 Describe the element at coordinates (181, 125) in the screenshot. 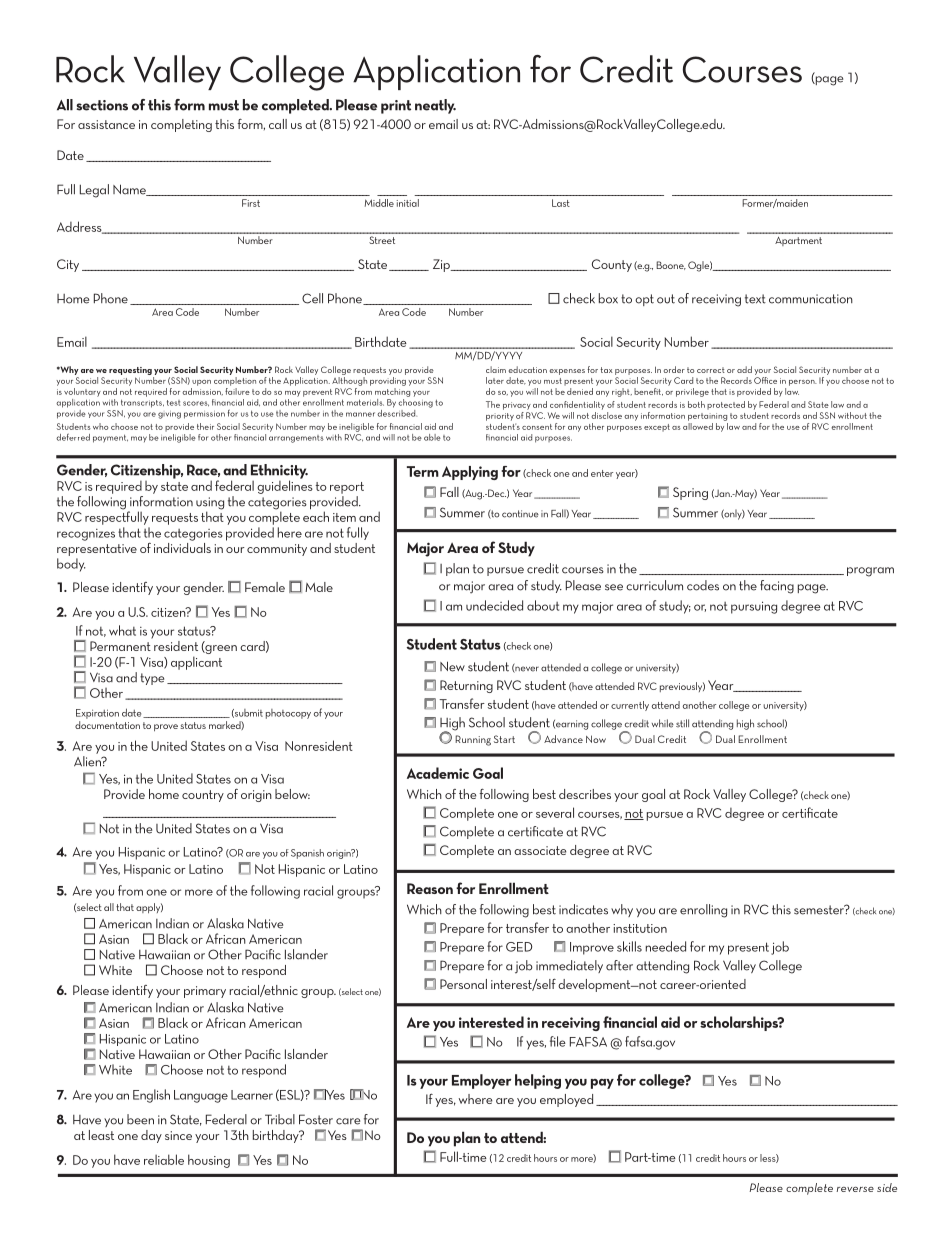

I see `completing` at that location.
